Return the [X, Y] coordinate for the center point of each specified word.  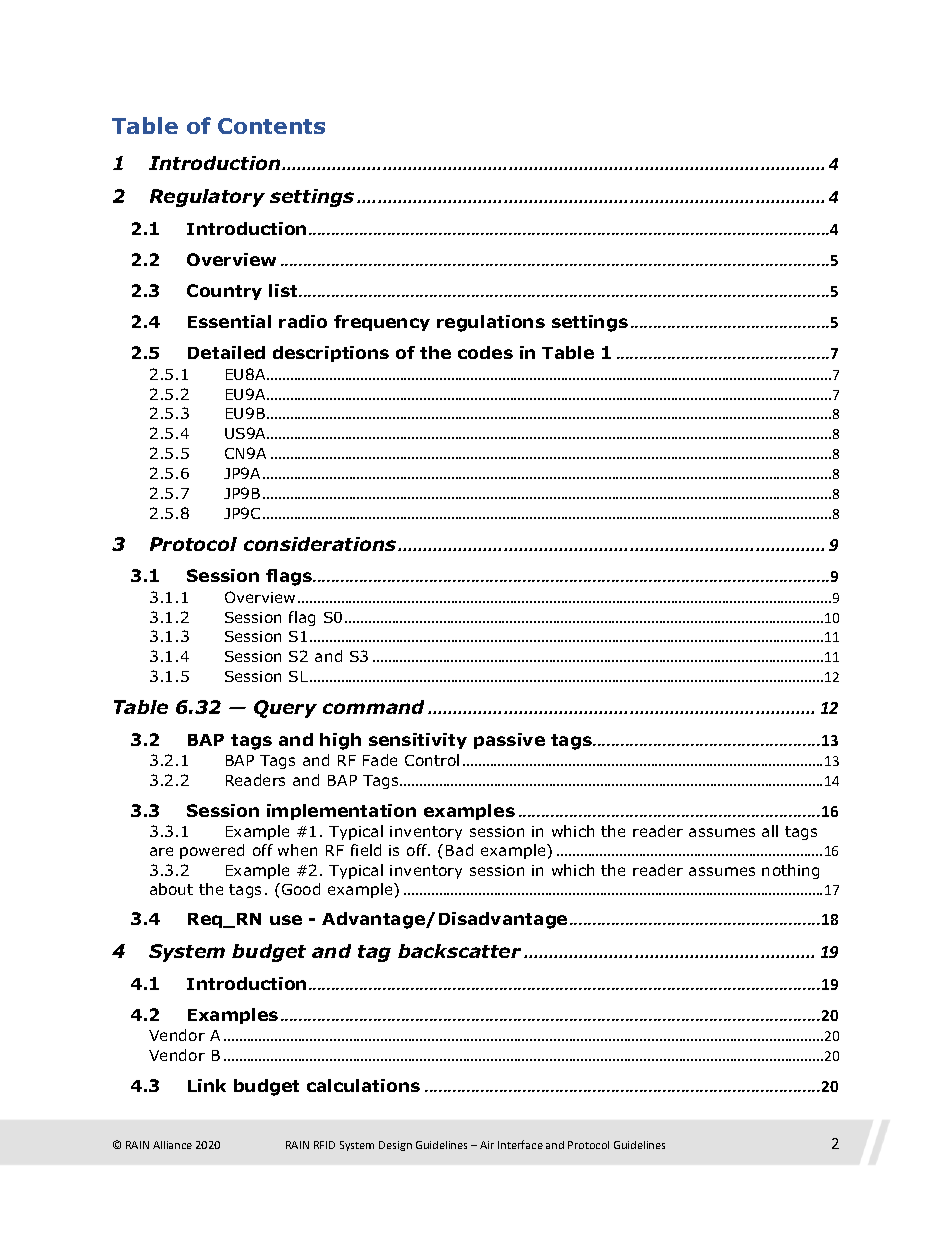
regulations [491, 323]
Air [487, 1145]
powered [212, 851]
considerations [321, 544]
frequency [382, 323]
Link [207, 1085]
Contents [271, 126]
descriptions [331, 354]
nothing [790, 871]
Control [432, 760]
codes [485, 352]
